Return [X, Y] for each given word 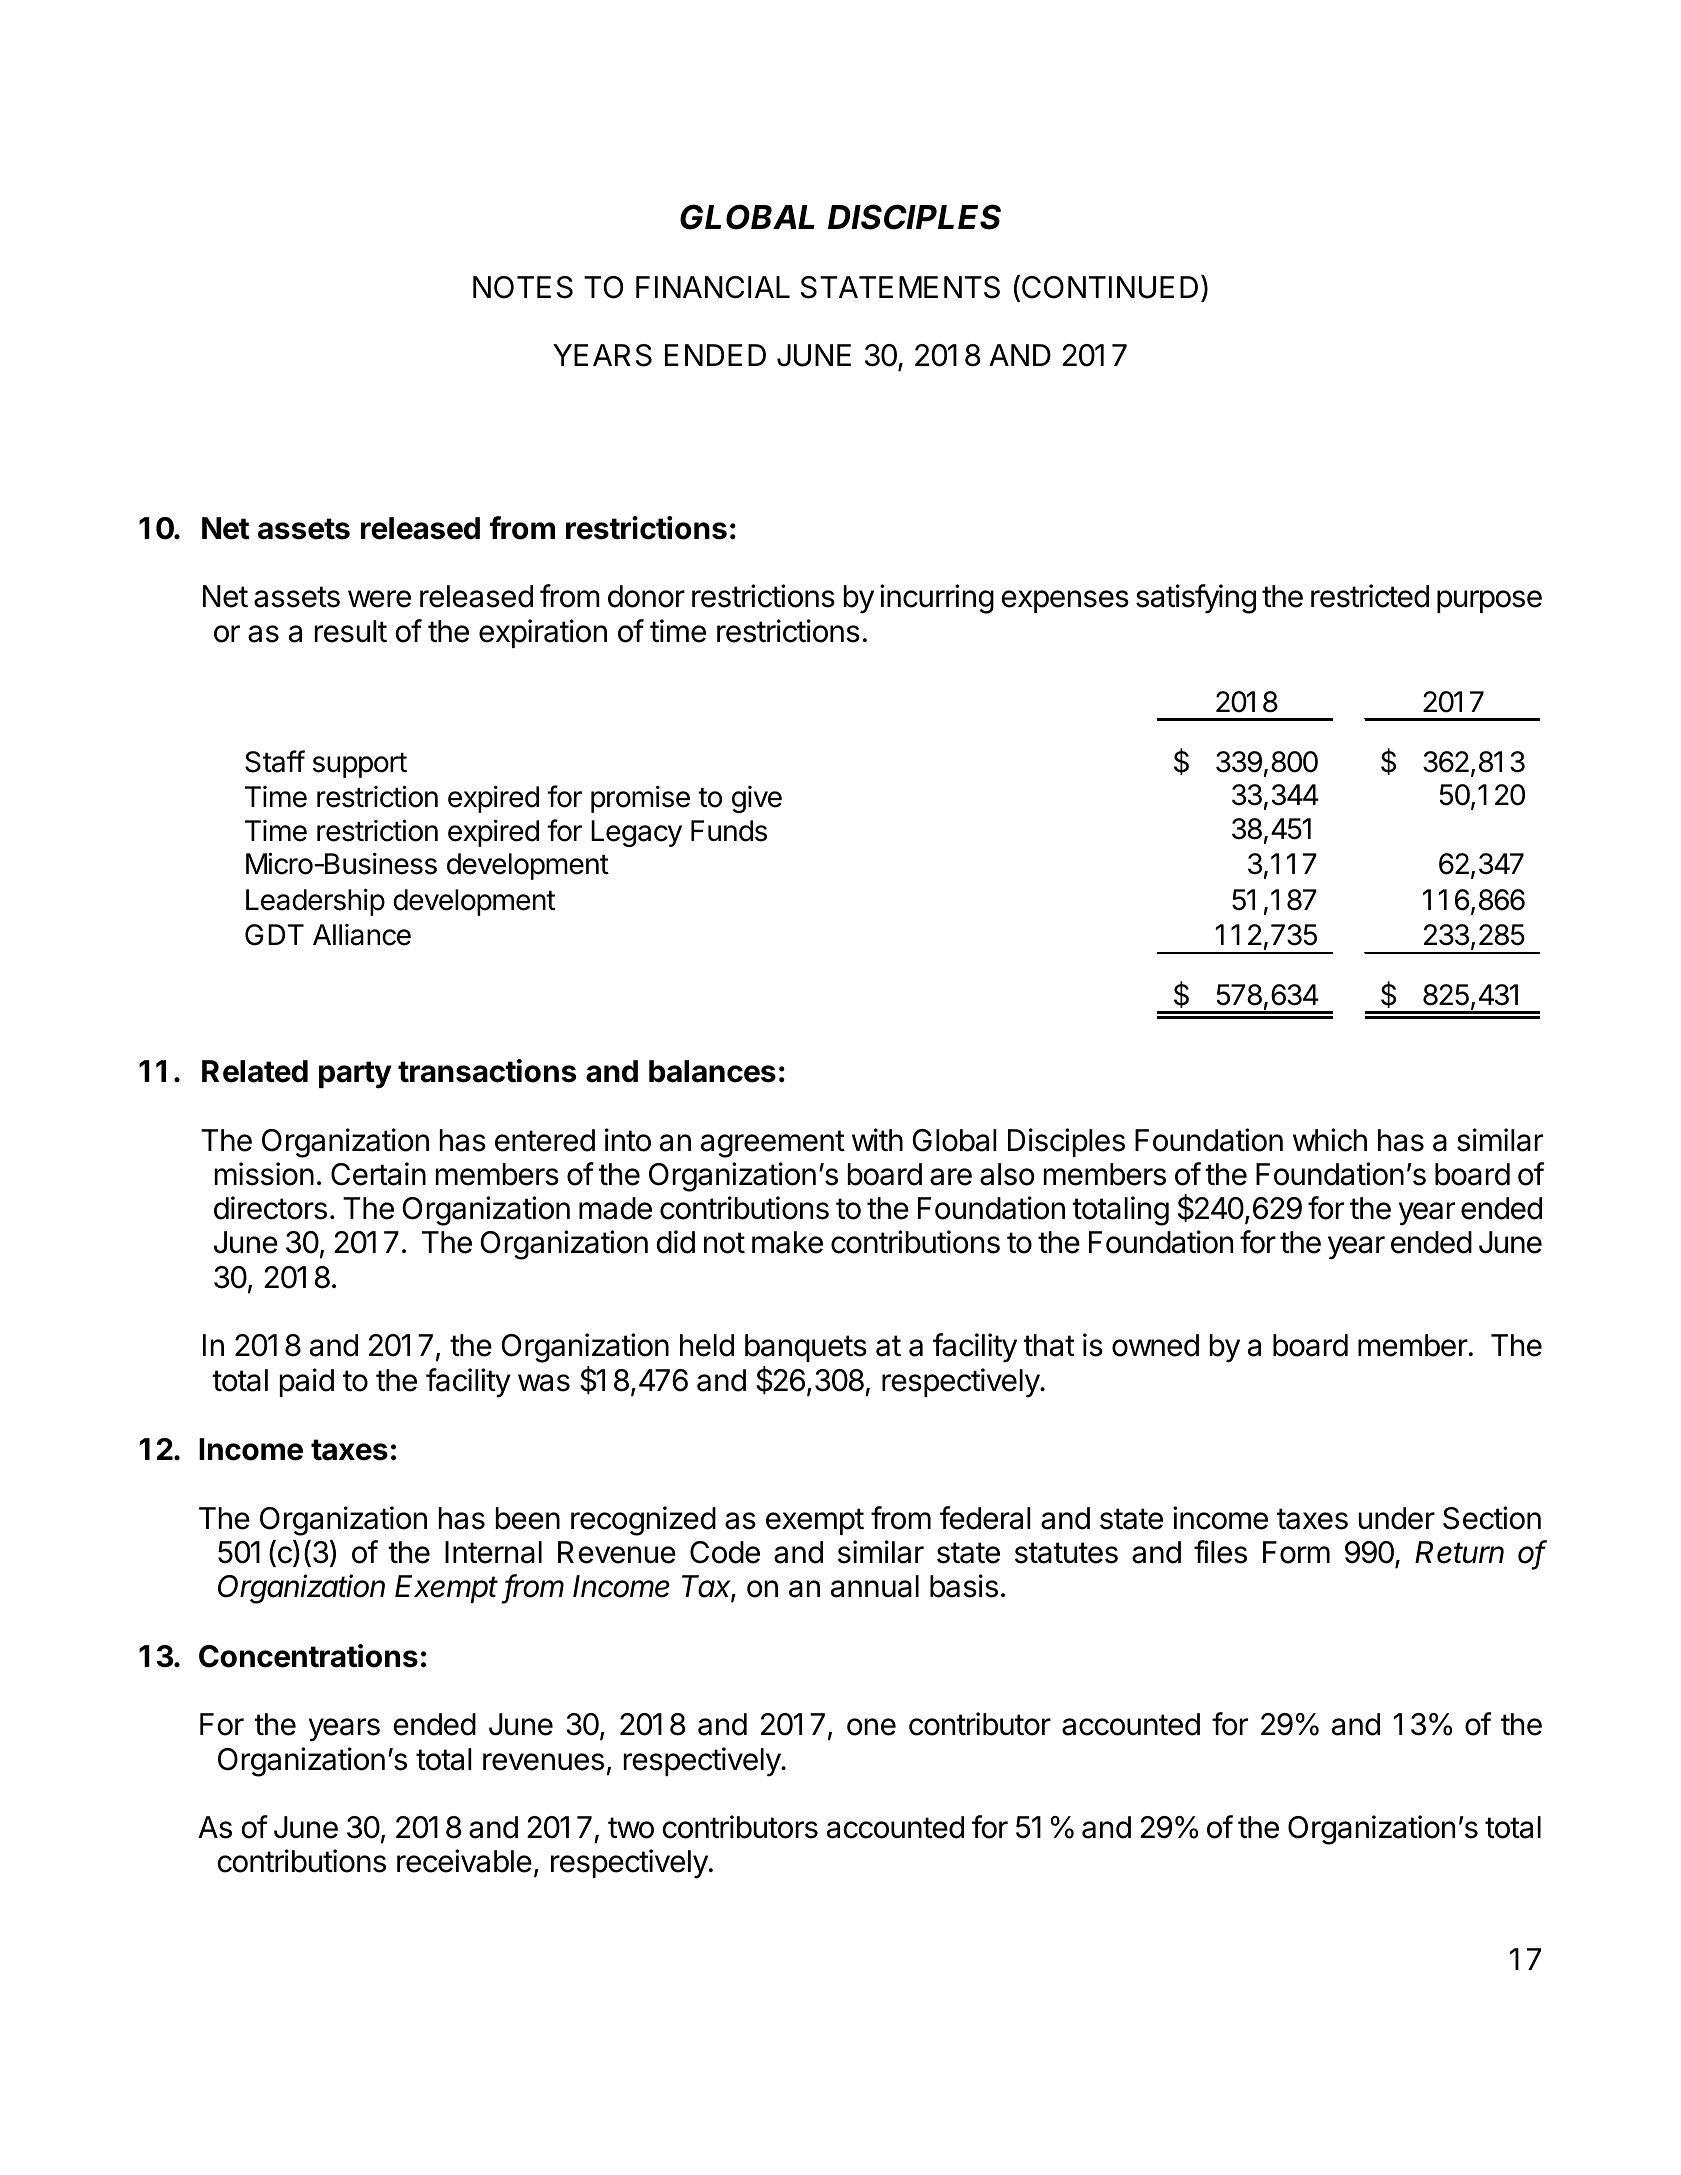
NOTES [523, 287]
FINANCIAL [713, 287]
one [871, 1727]
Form [1296, 1552]
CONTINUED [1110, 287]
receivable [464, 1861]
